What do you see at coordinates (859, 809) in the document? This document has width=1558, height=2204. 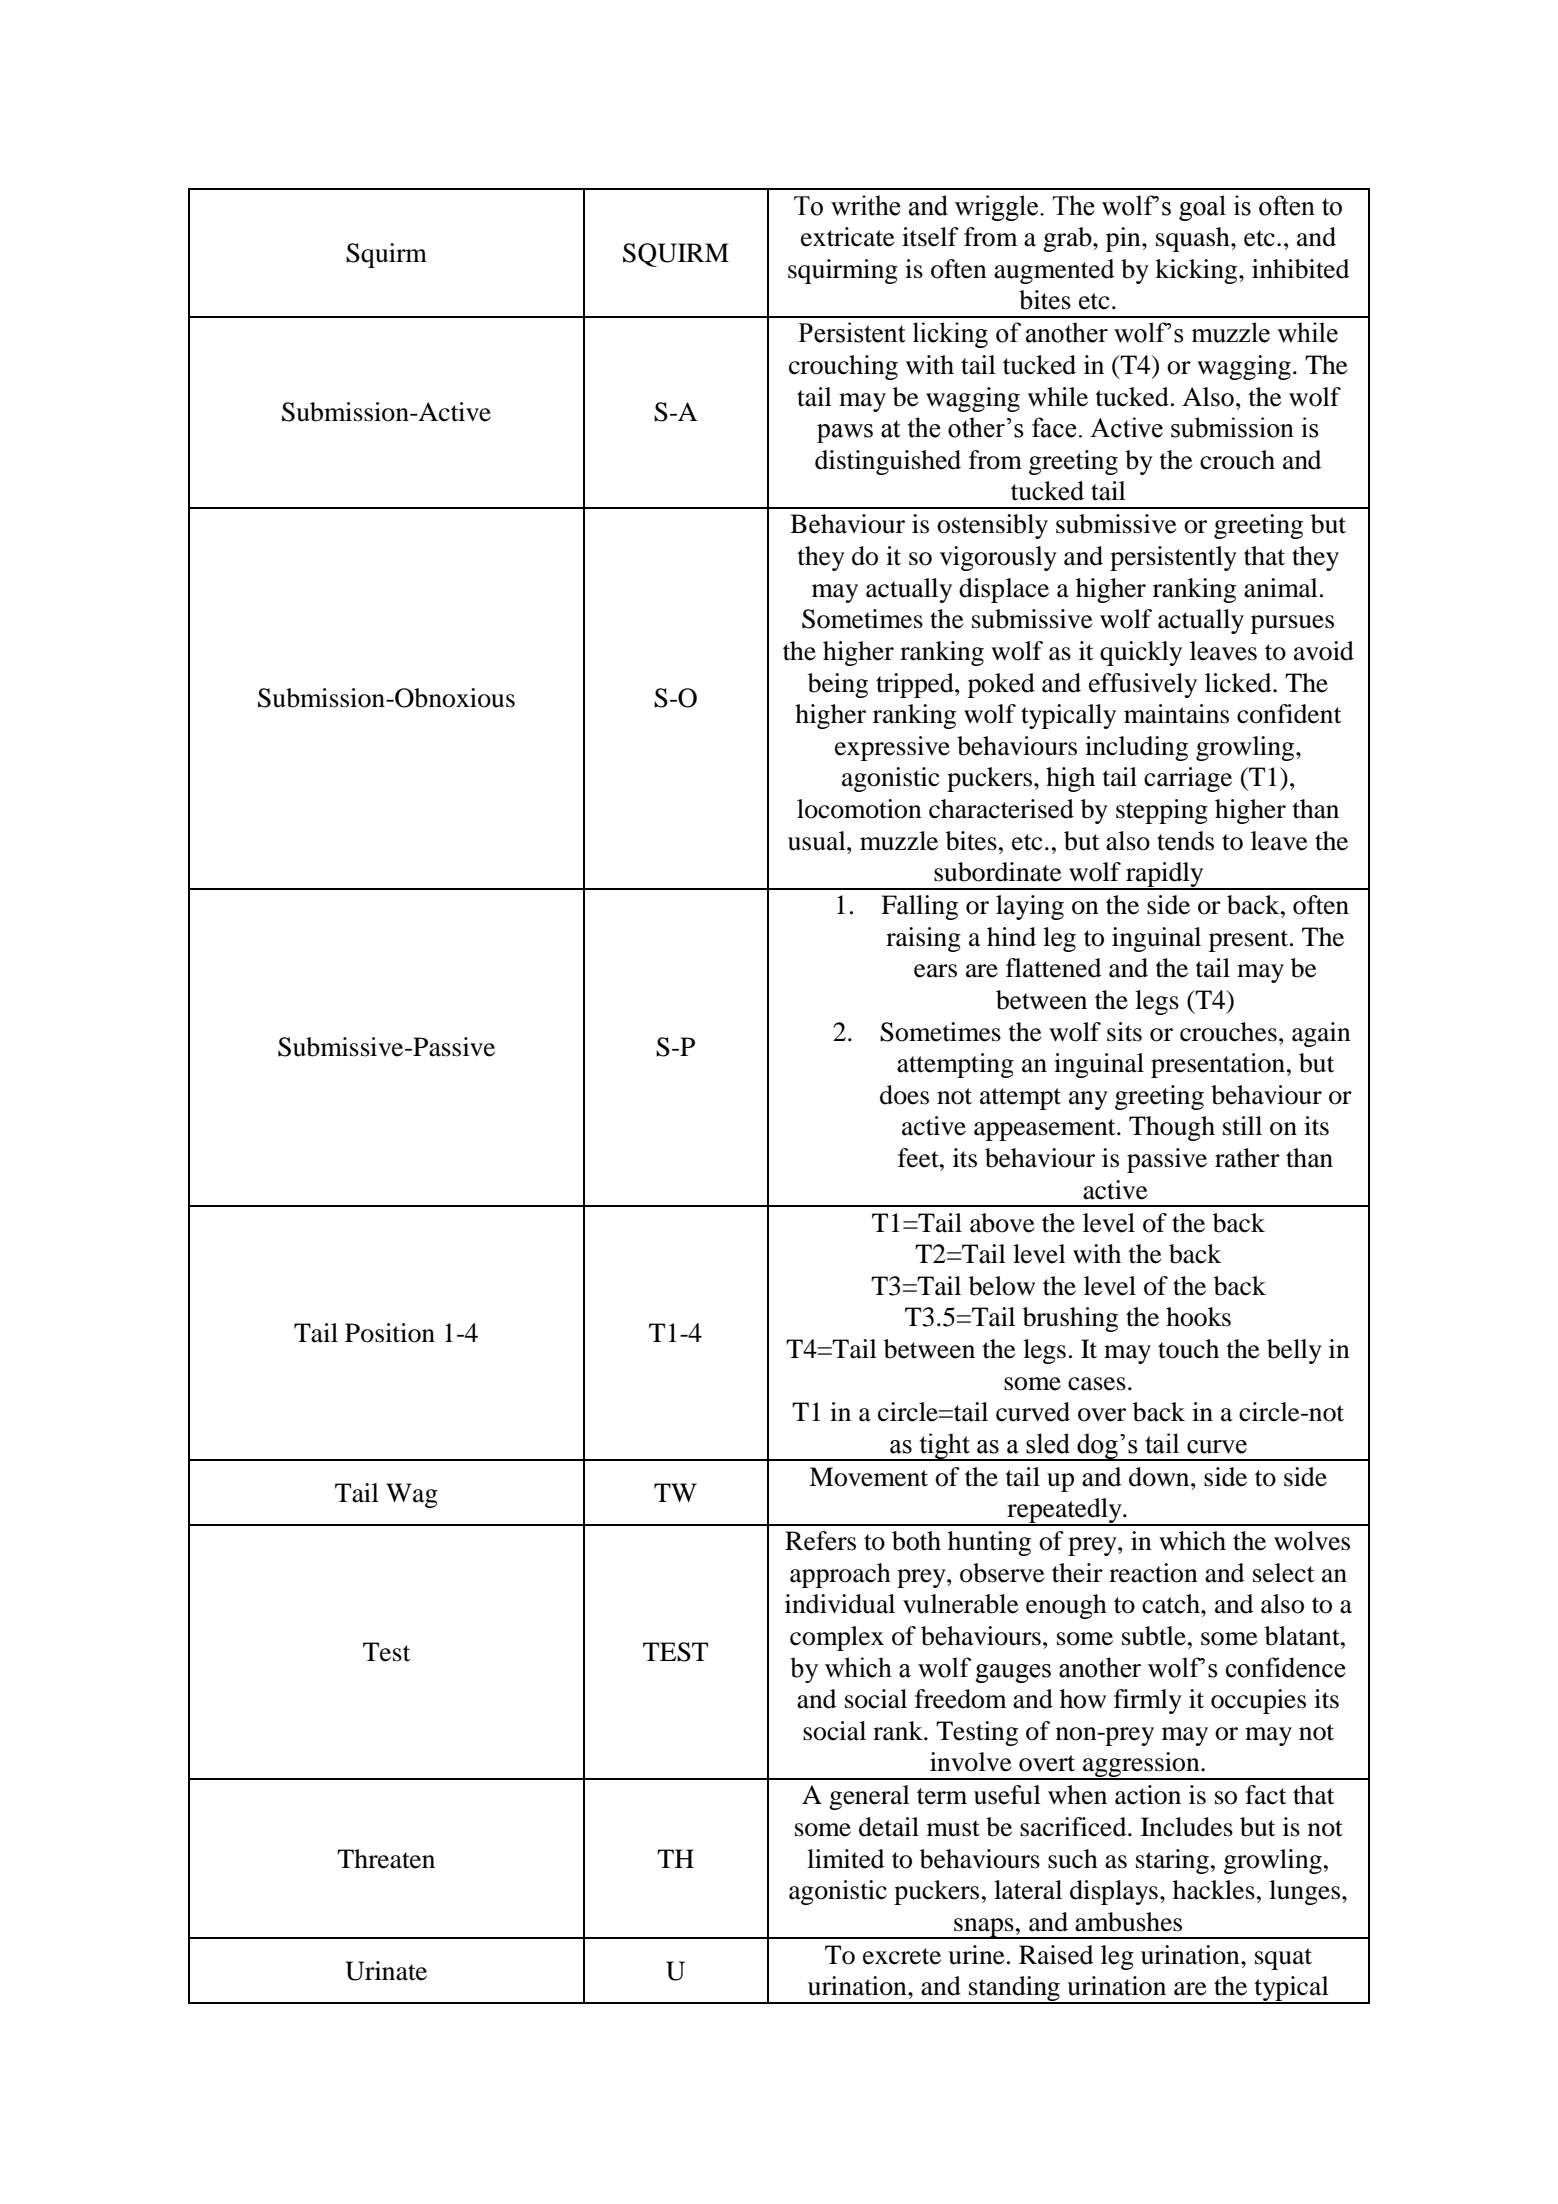 I see `locomotion` at bounding box center [859, 809].
